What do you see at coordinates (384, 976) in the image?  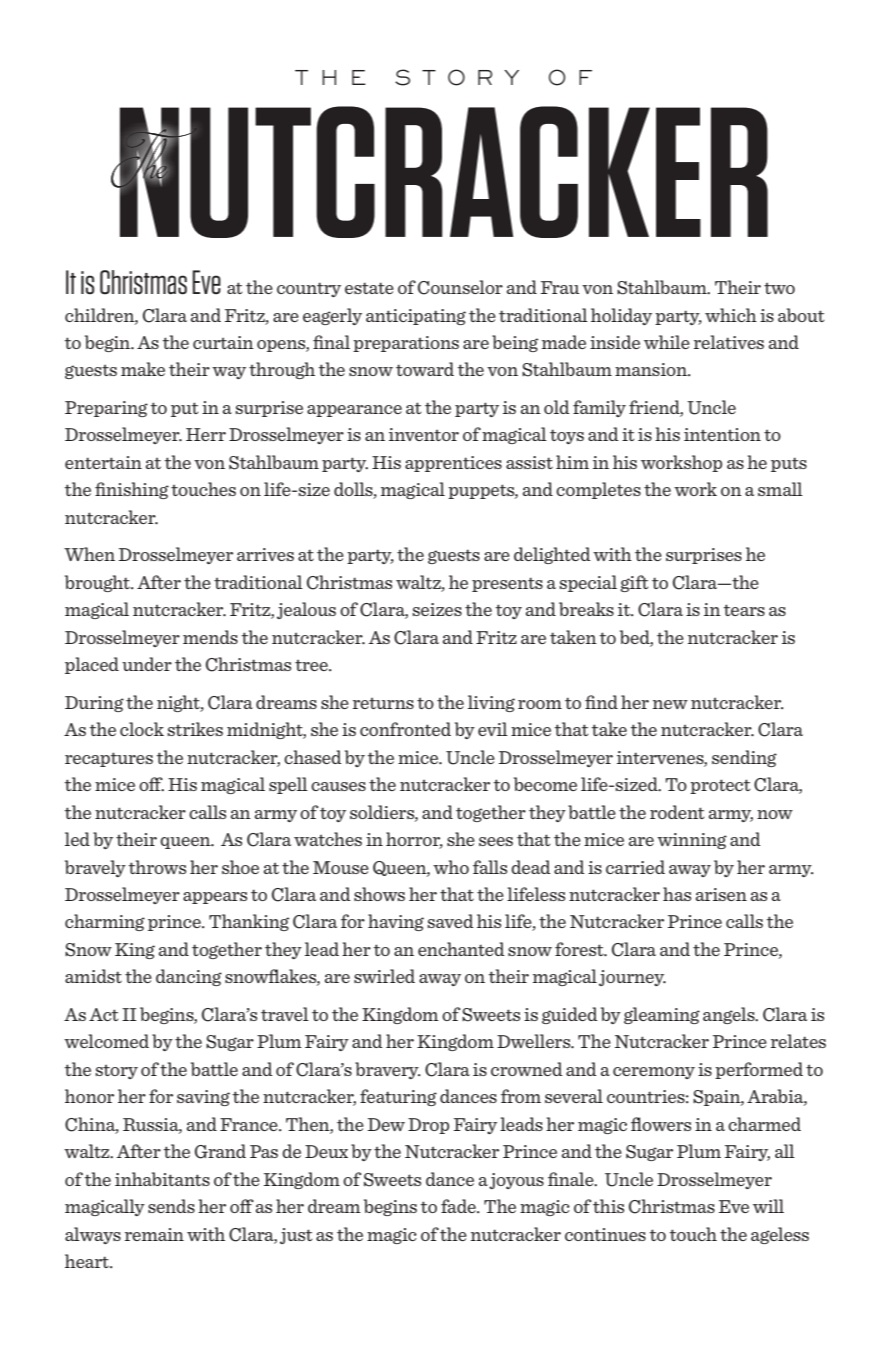 I see `swirled` at bounding box center [384, 976].
